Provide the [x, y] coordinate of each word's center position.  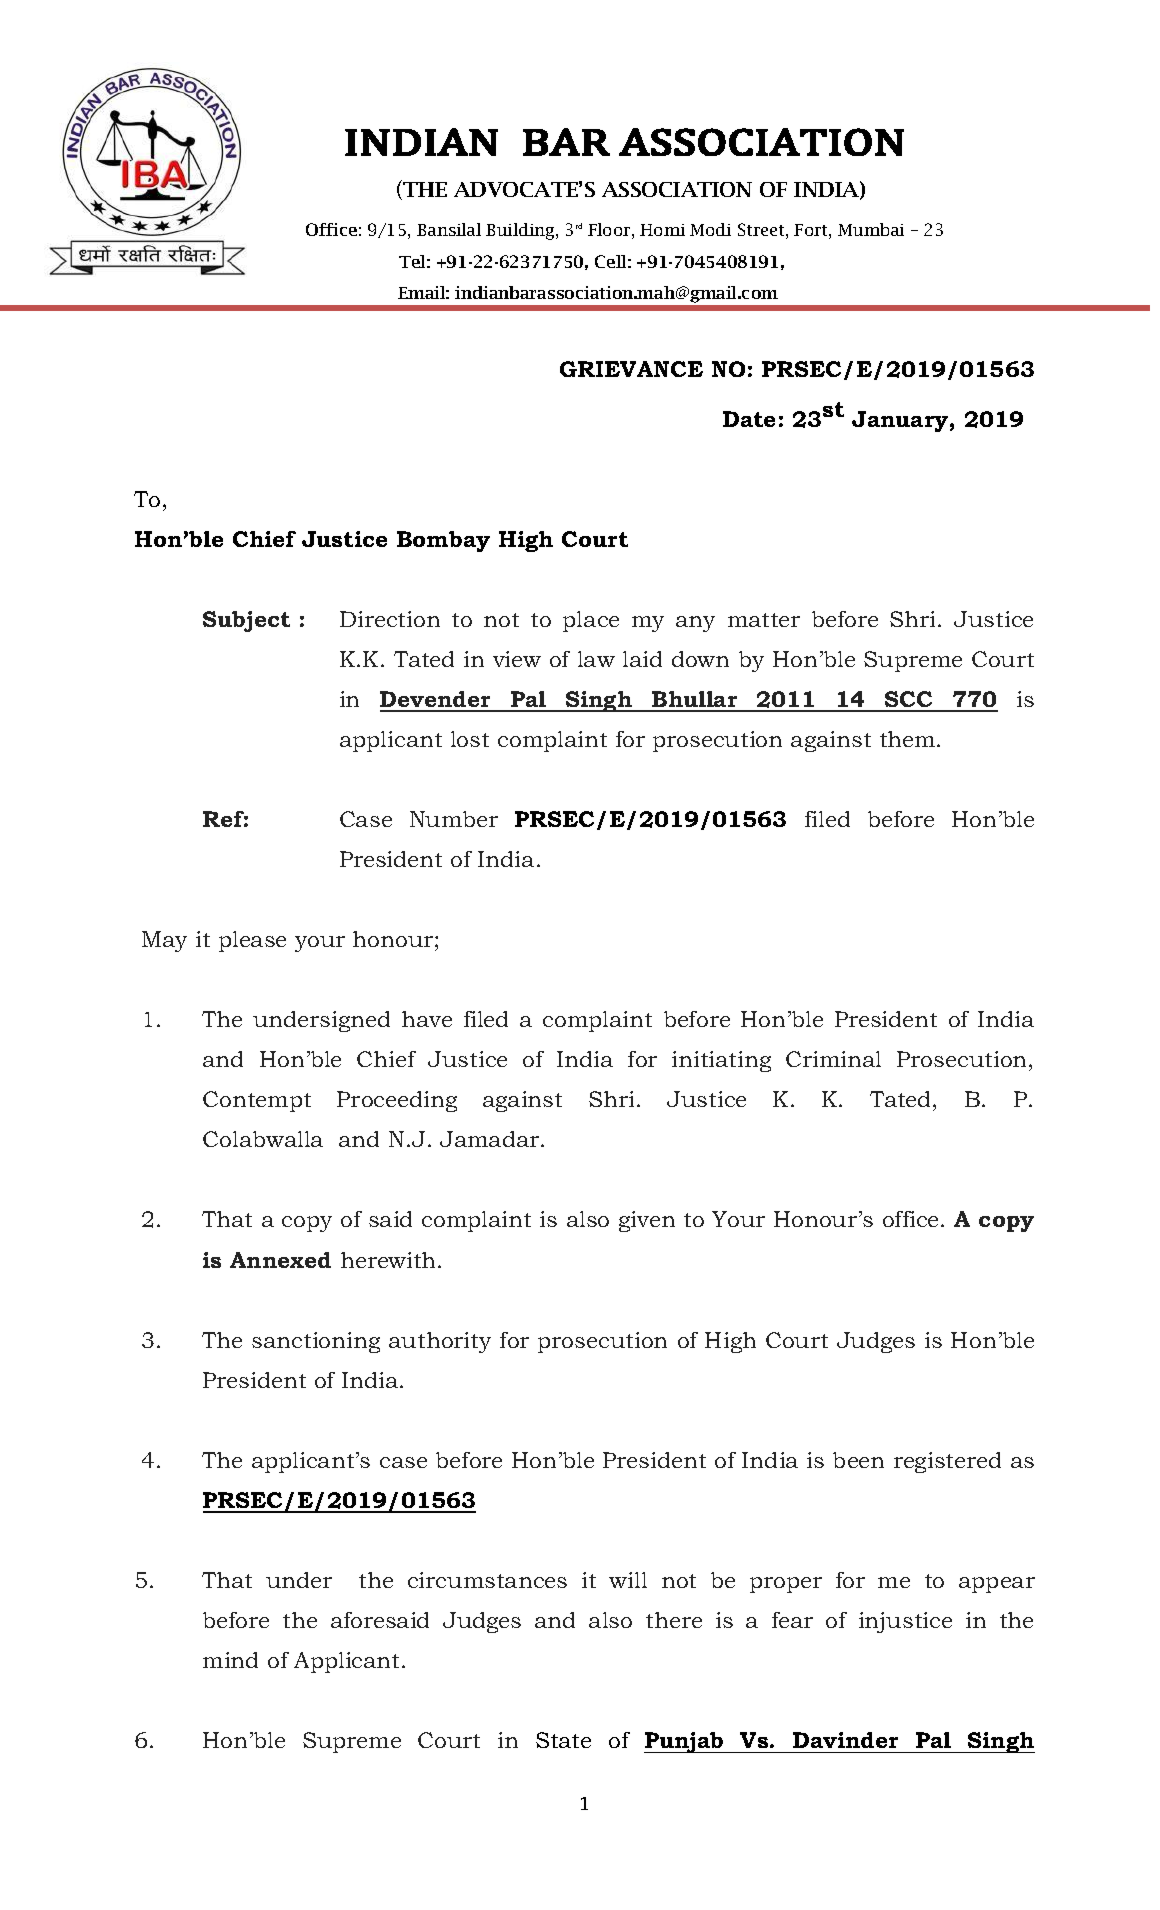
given [647, 1221]
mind [230, 1660]
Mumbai [871, 229]
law [596, 659]
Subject [246, 621]
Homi [662, 230]
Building [521, 231]
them [909, 739]
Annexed [280, 1260]
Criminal [833, 1059]
